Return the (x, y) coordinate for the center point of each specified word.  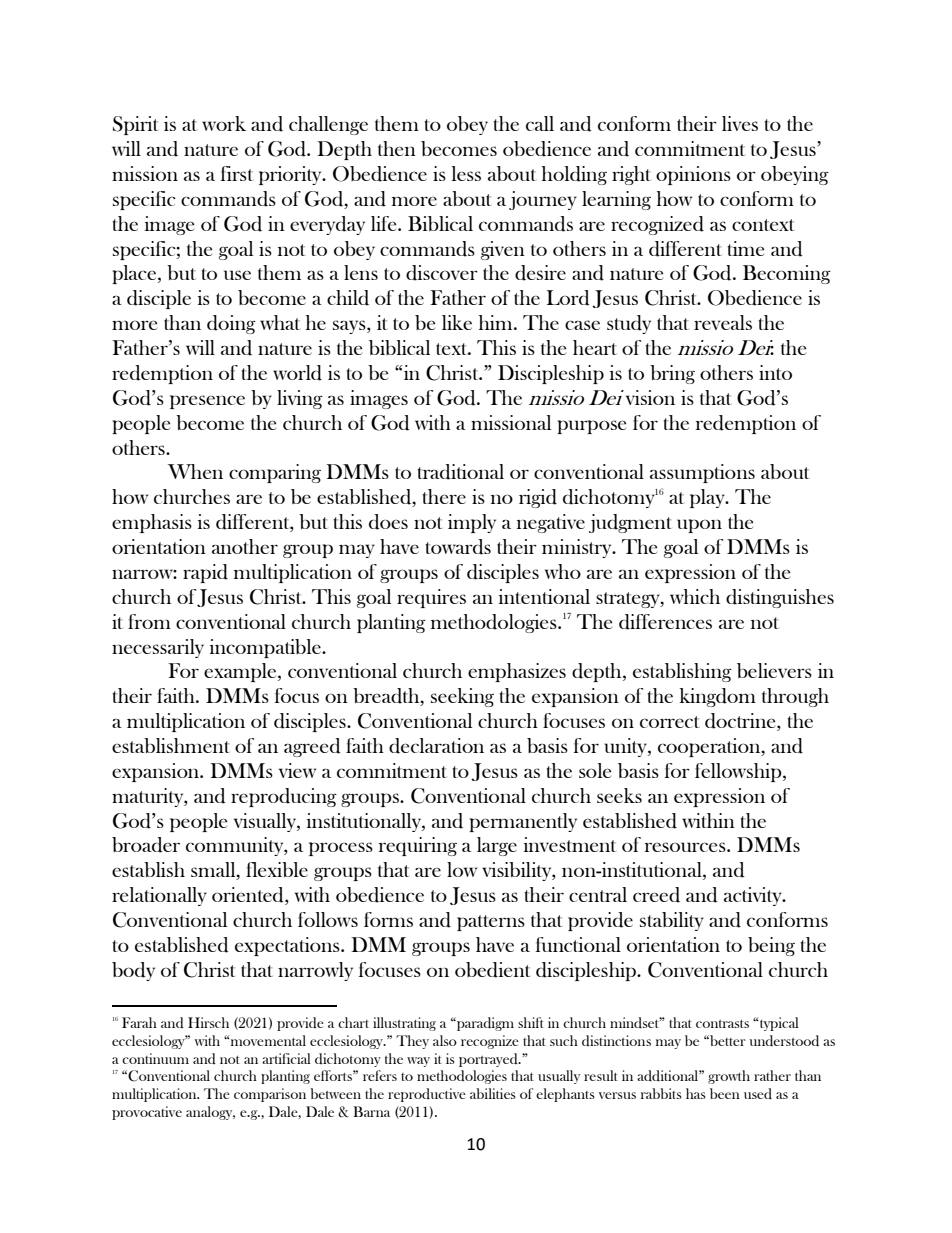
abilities (493, 1093)
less (466, 173)
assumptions (702, 473)
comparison (270, 1095)
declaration (436, 746)
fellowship (739, 772)
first (237, 173)
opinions (693, 175)
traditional (461, 472)
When (195, 471)
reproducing (284, 797)
